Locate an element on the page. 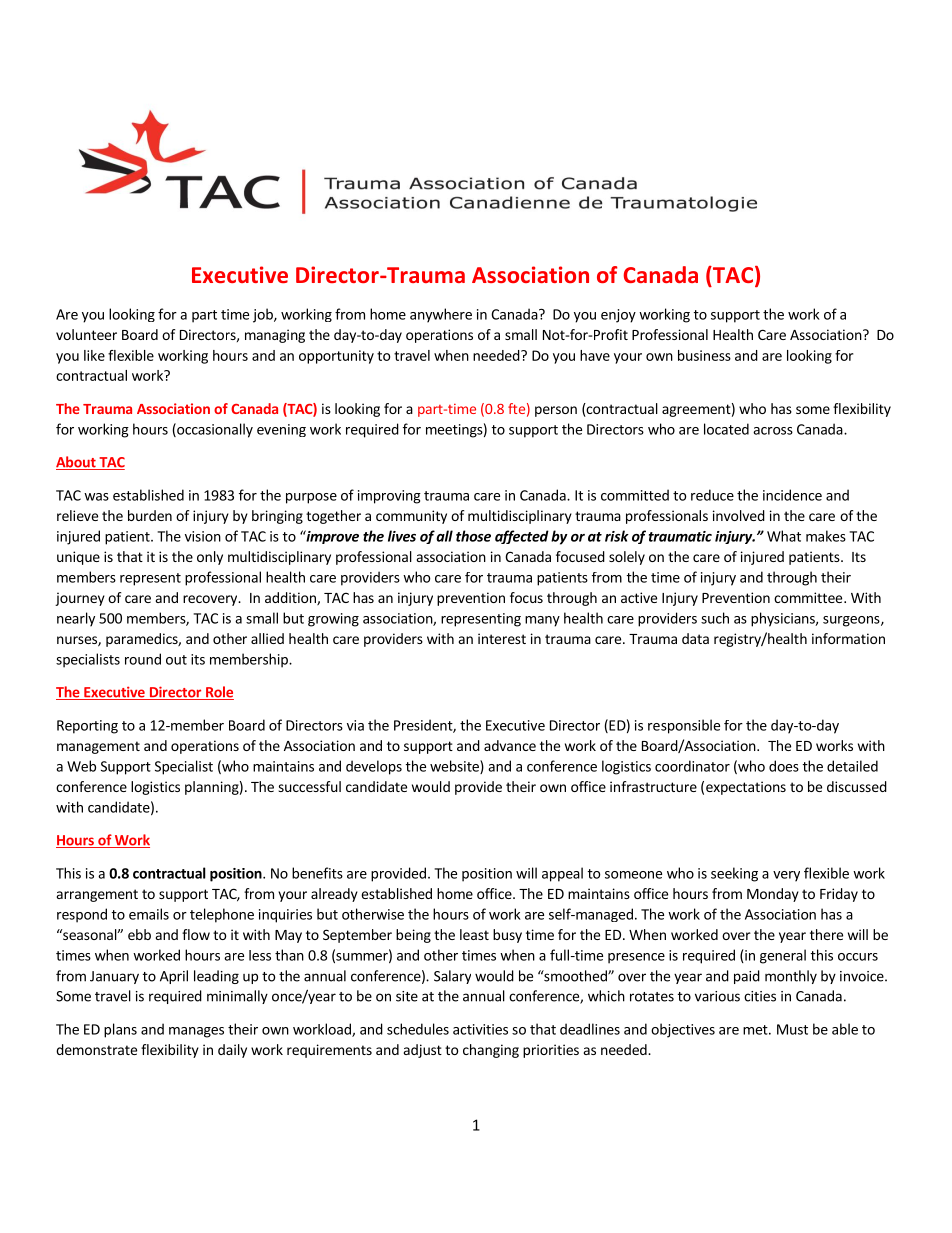 This image has height=1233, width=952. data is located at coordinates (695, 638).
